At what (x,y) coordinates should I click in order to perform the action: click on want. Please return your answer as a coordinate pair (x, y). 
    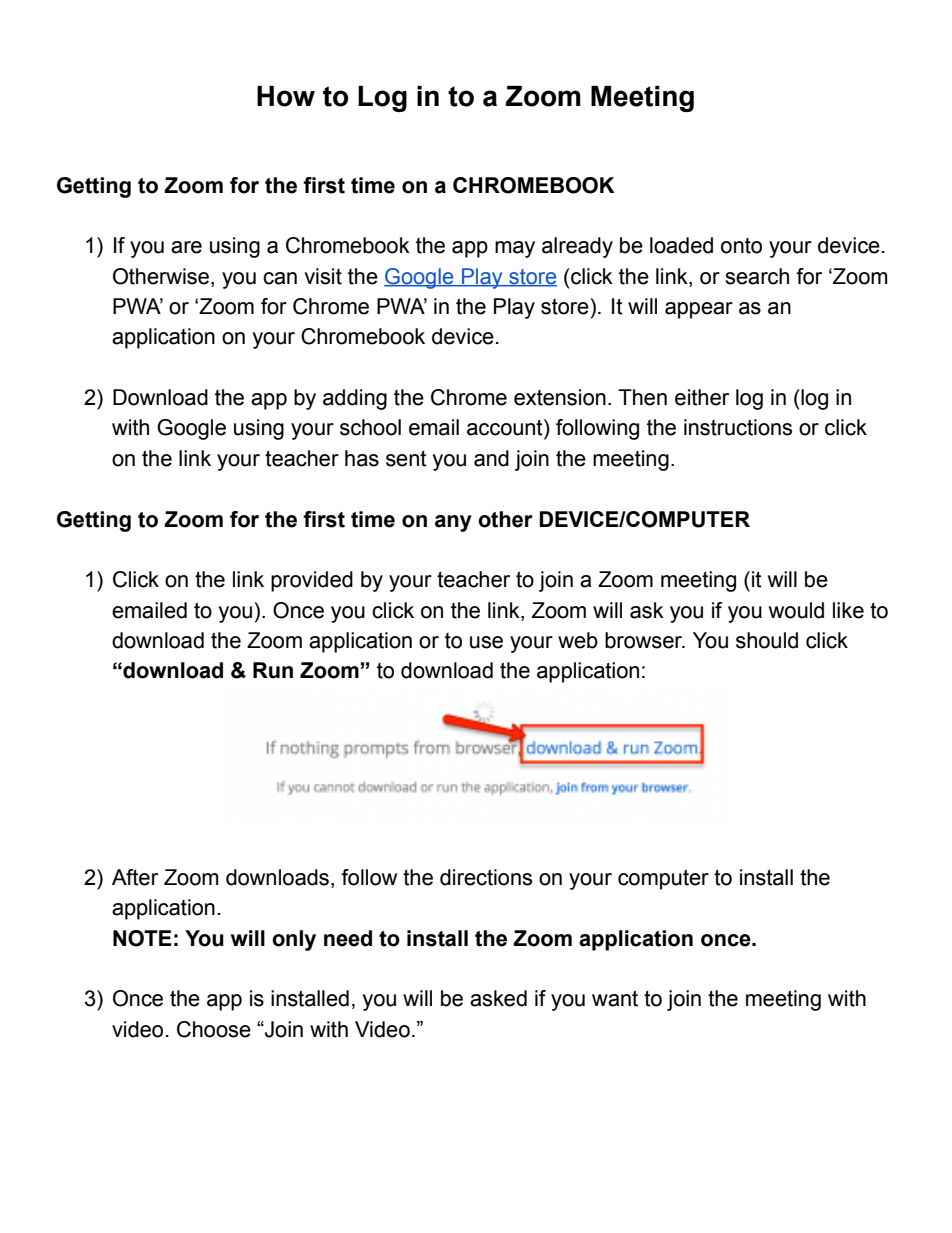
    Looking at the image, I should click on (615, 998).
